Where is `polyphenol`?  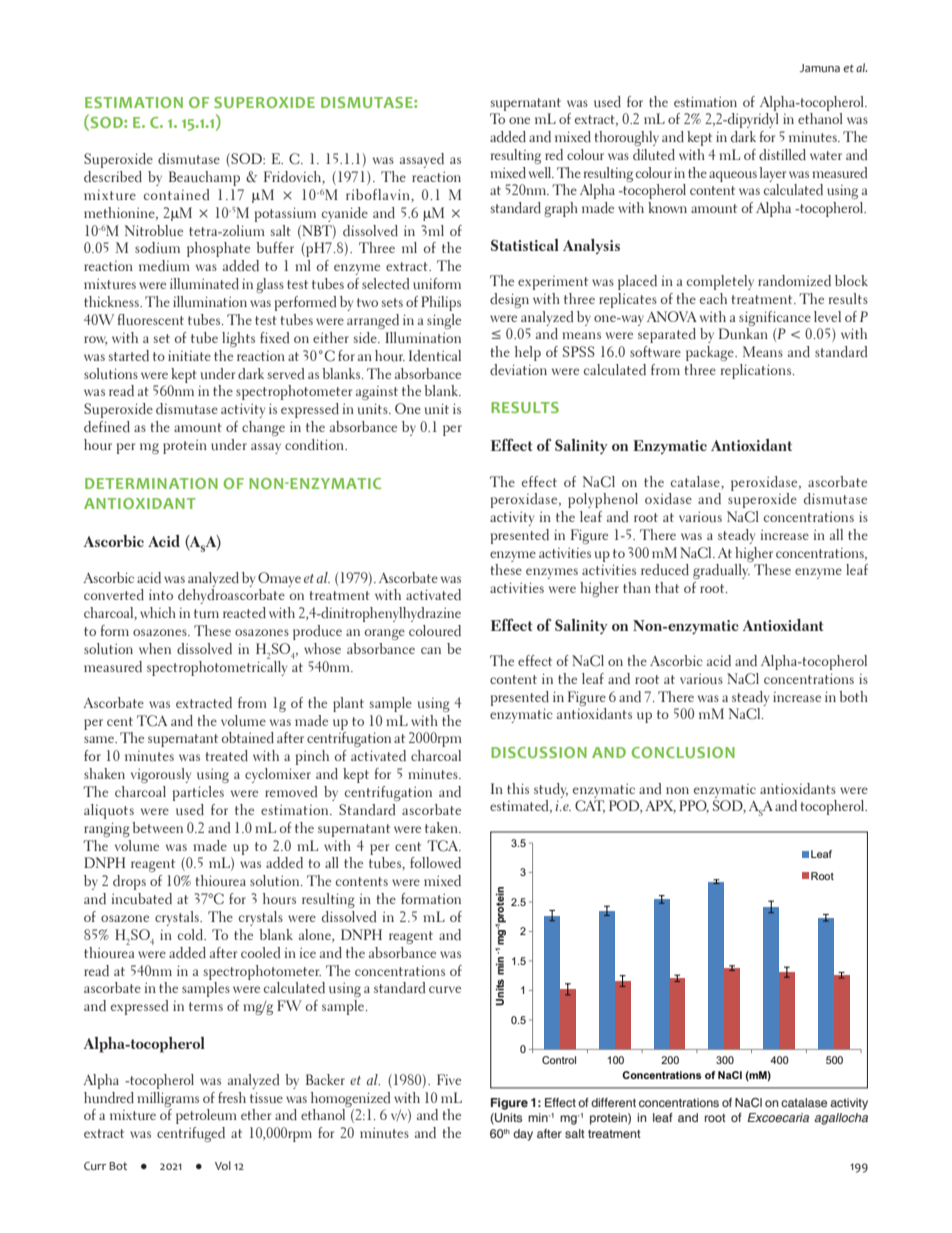
polyphenol is located at coordinates (603, 500).
